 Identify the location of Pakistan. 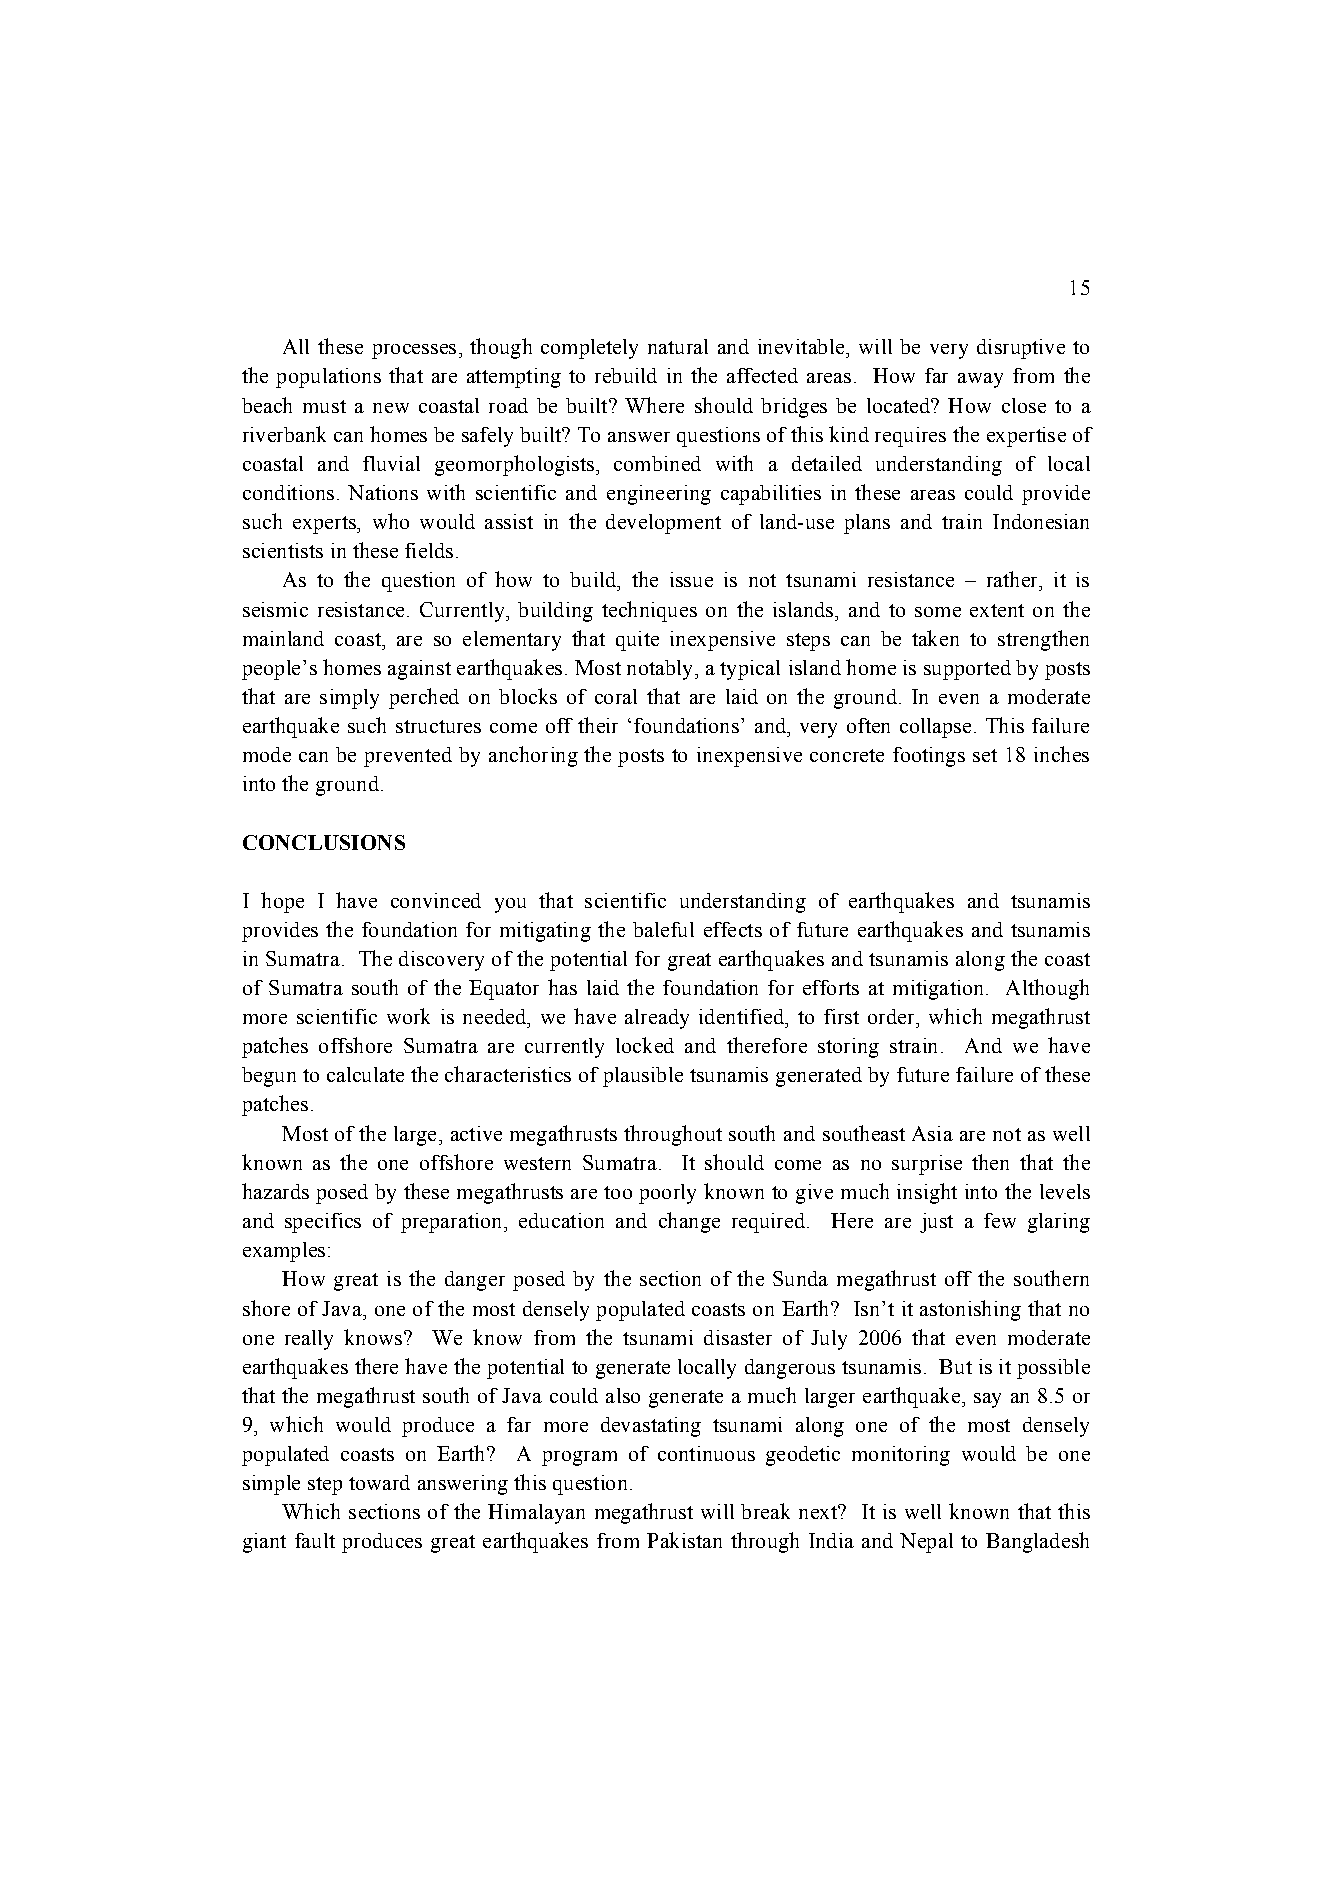
(684, 1540).
